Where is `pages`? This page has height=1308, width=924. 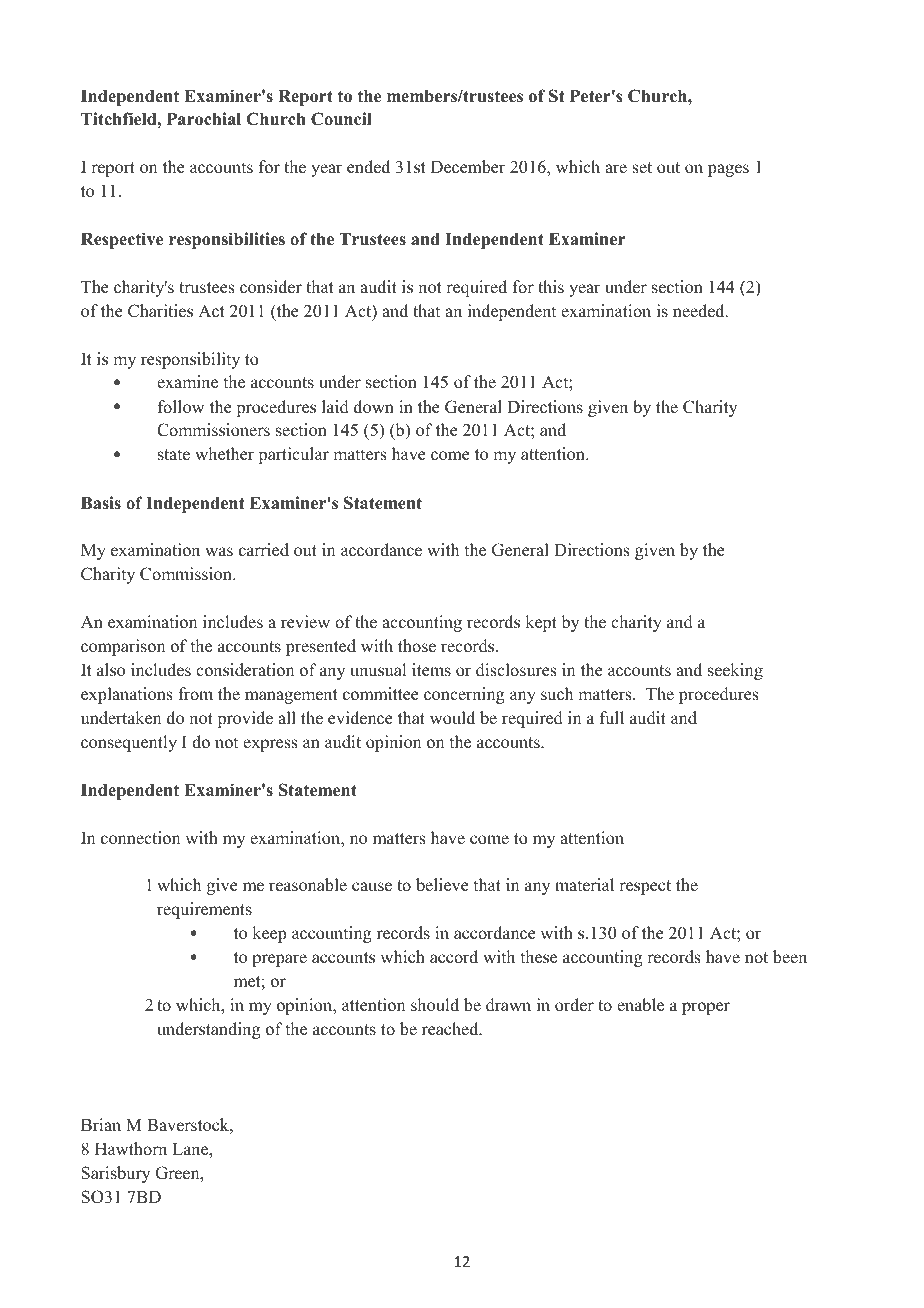
pages is located at coordinates (728, 170).
